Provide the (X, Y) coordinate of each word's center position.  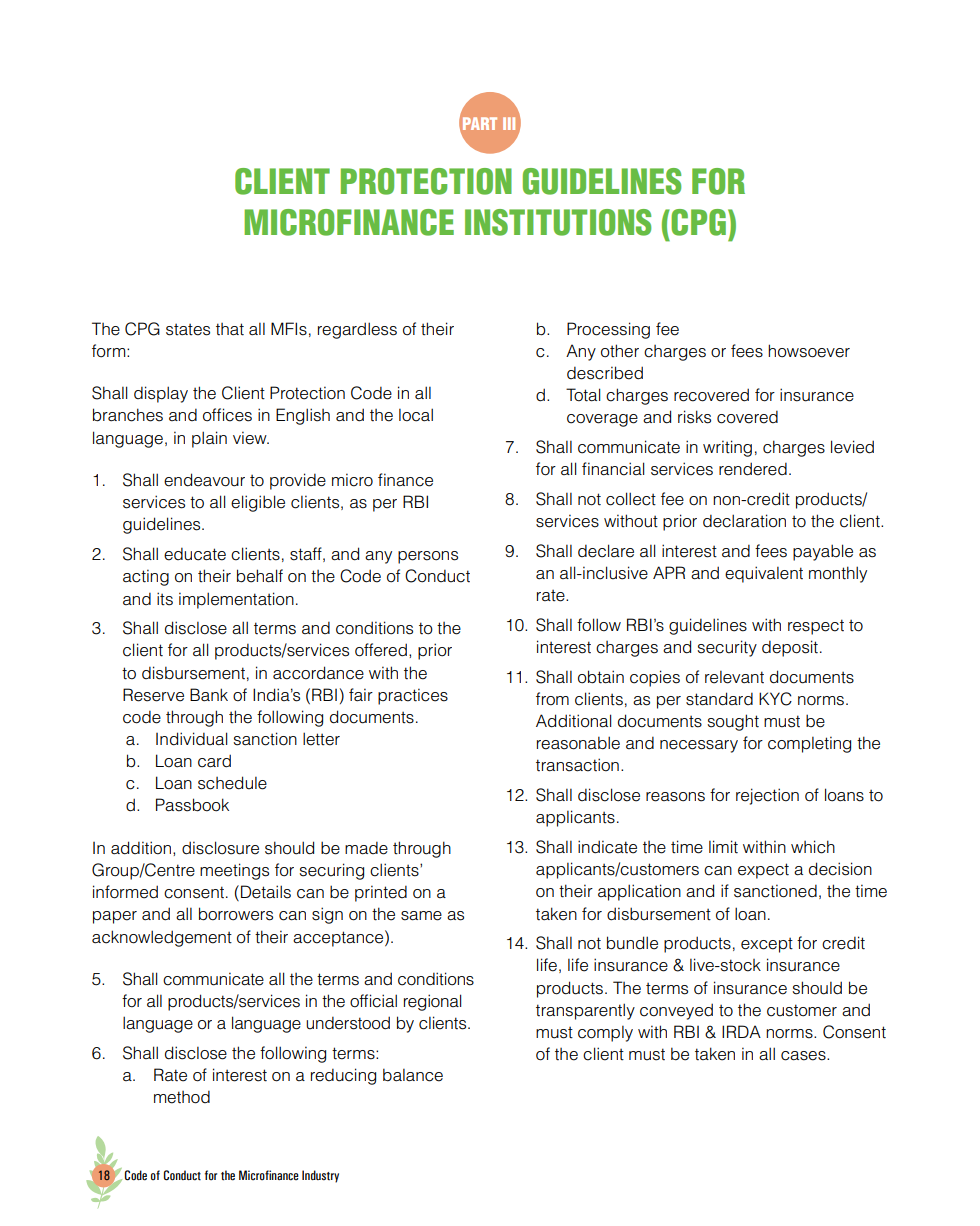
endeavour (204, 480)
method (182, 1097)
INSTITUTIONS (558, 222)
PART (480, 123)
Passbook (192, 805)
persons (428, 557)
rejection (767, 796)
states (188, 329)
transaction (577, 765)
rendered (753, 469)
